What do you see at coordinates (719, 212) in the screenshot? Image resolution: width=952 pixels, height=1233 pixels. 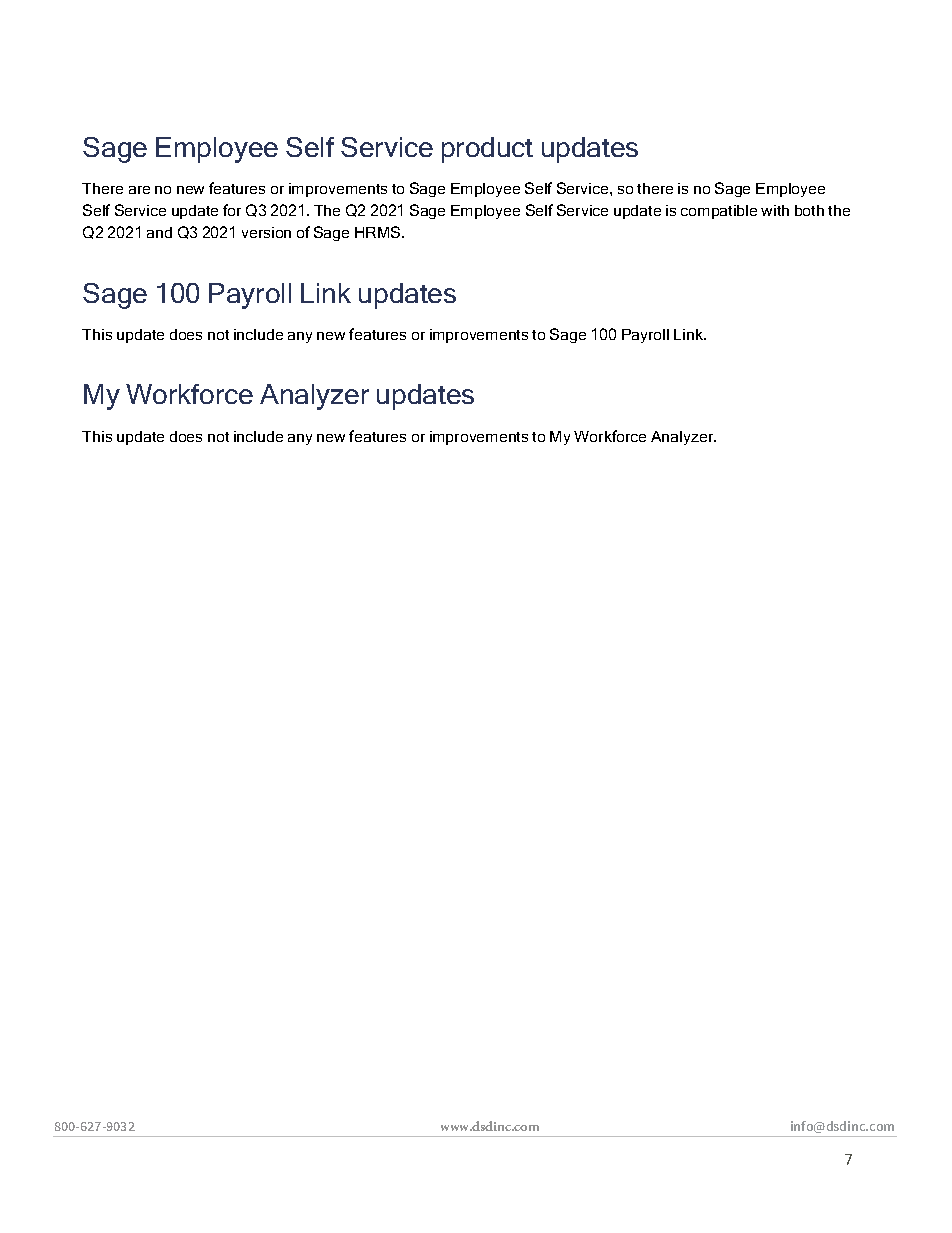 I see `compatible` at bounding box center [719, 212].
